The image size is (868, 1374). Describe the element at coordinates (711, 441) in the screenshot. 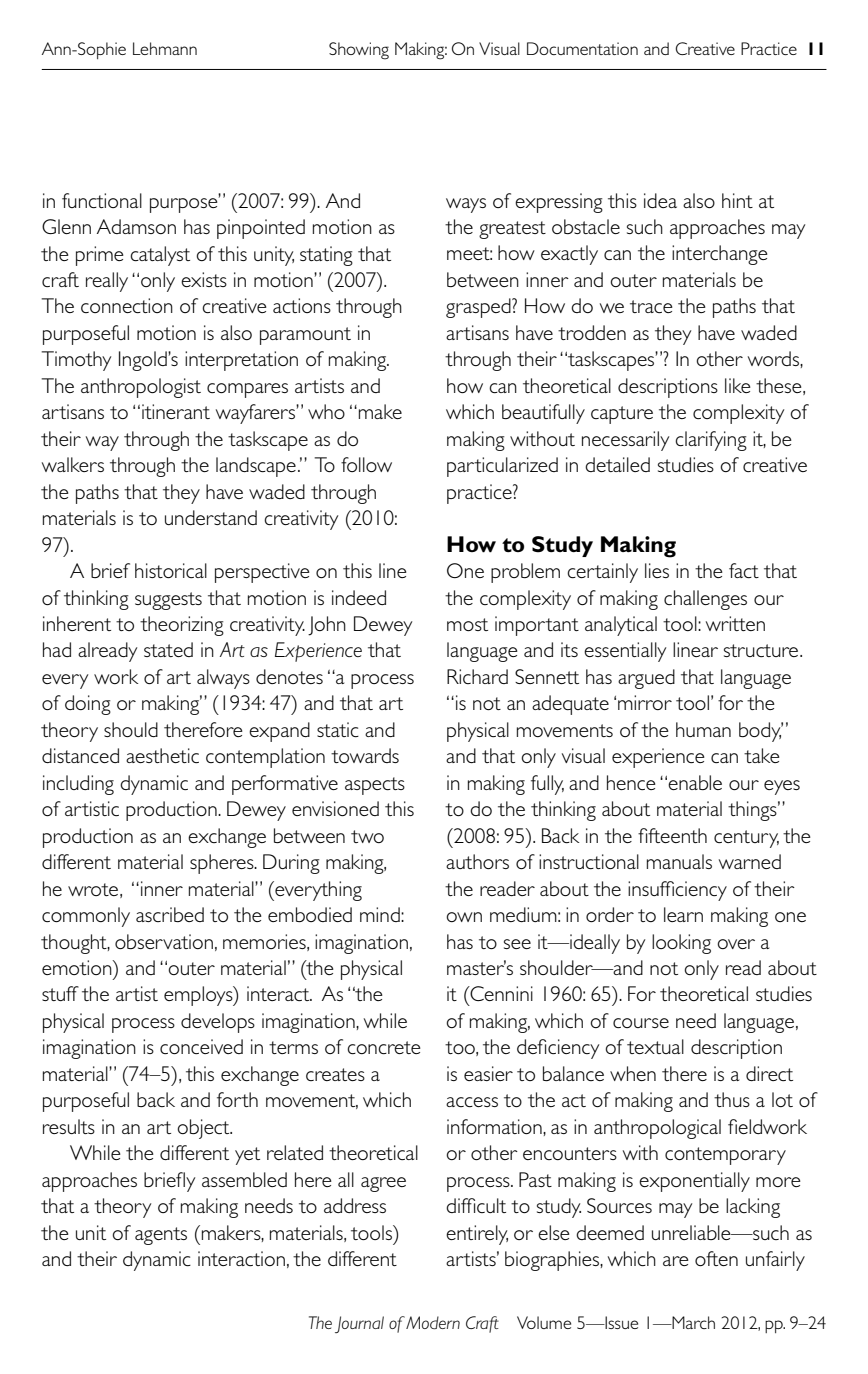

I see `clarifying` at that location.
